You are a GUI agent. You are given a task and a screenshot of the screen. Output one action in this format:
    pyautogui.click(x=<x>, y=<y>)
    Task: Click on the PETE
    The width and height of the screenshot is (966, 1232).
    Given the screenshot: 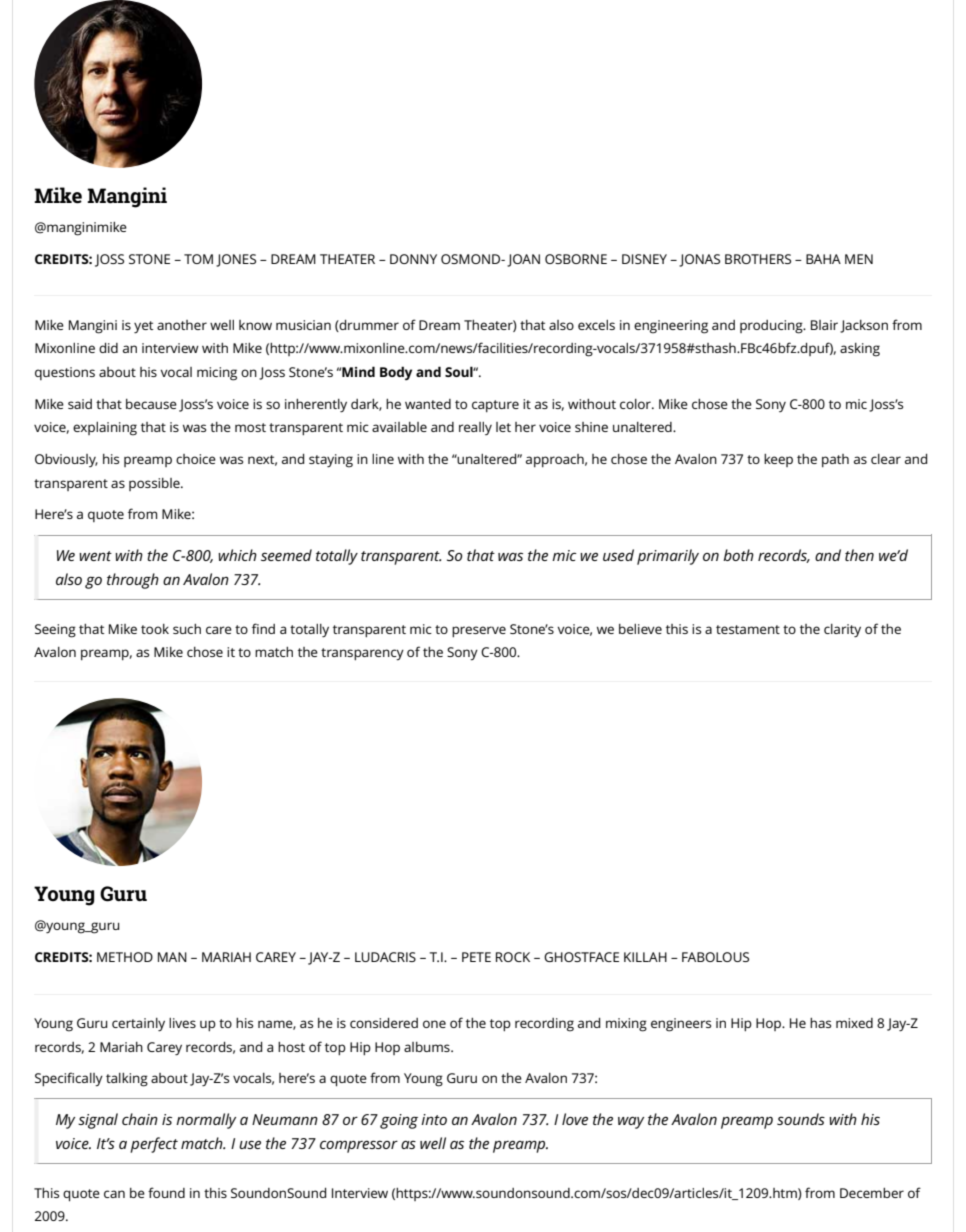 What is the action you would take?
    pyautogui.click(x=476, y=957)
